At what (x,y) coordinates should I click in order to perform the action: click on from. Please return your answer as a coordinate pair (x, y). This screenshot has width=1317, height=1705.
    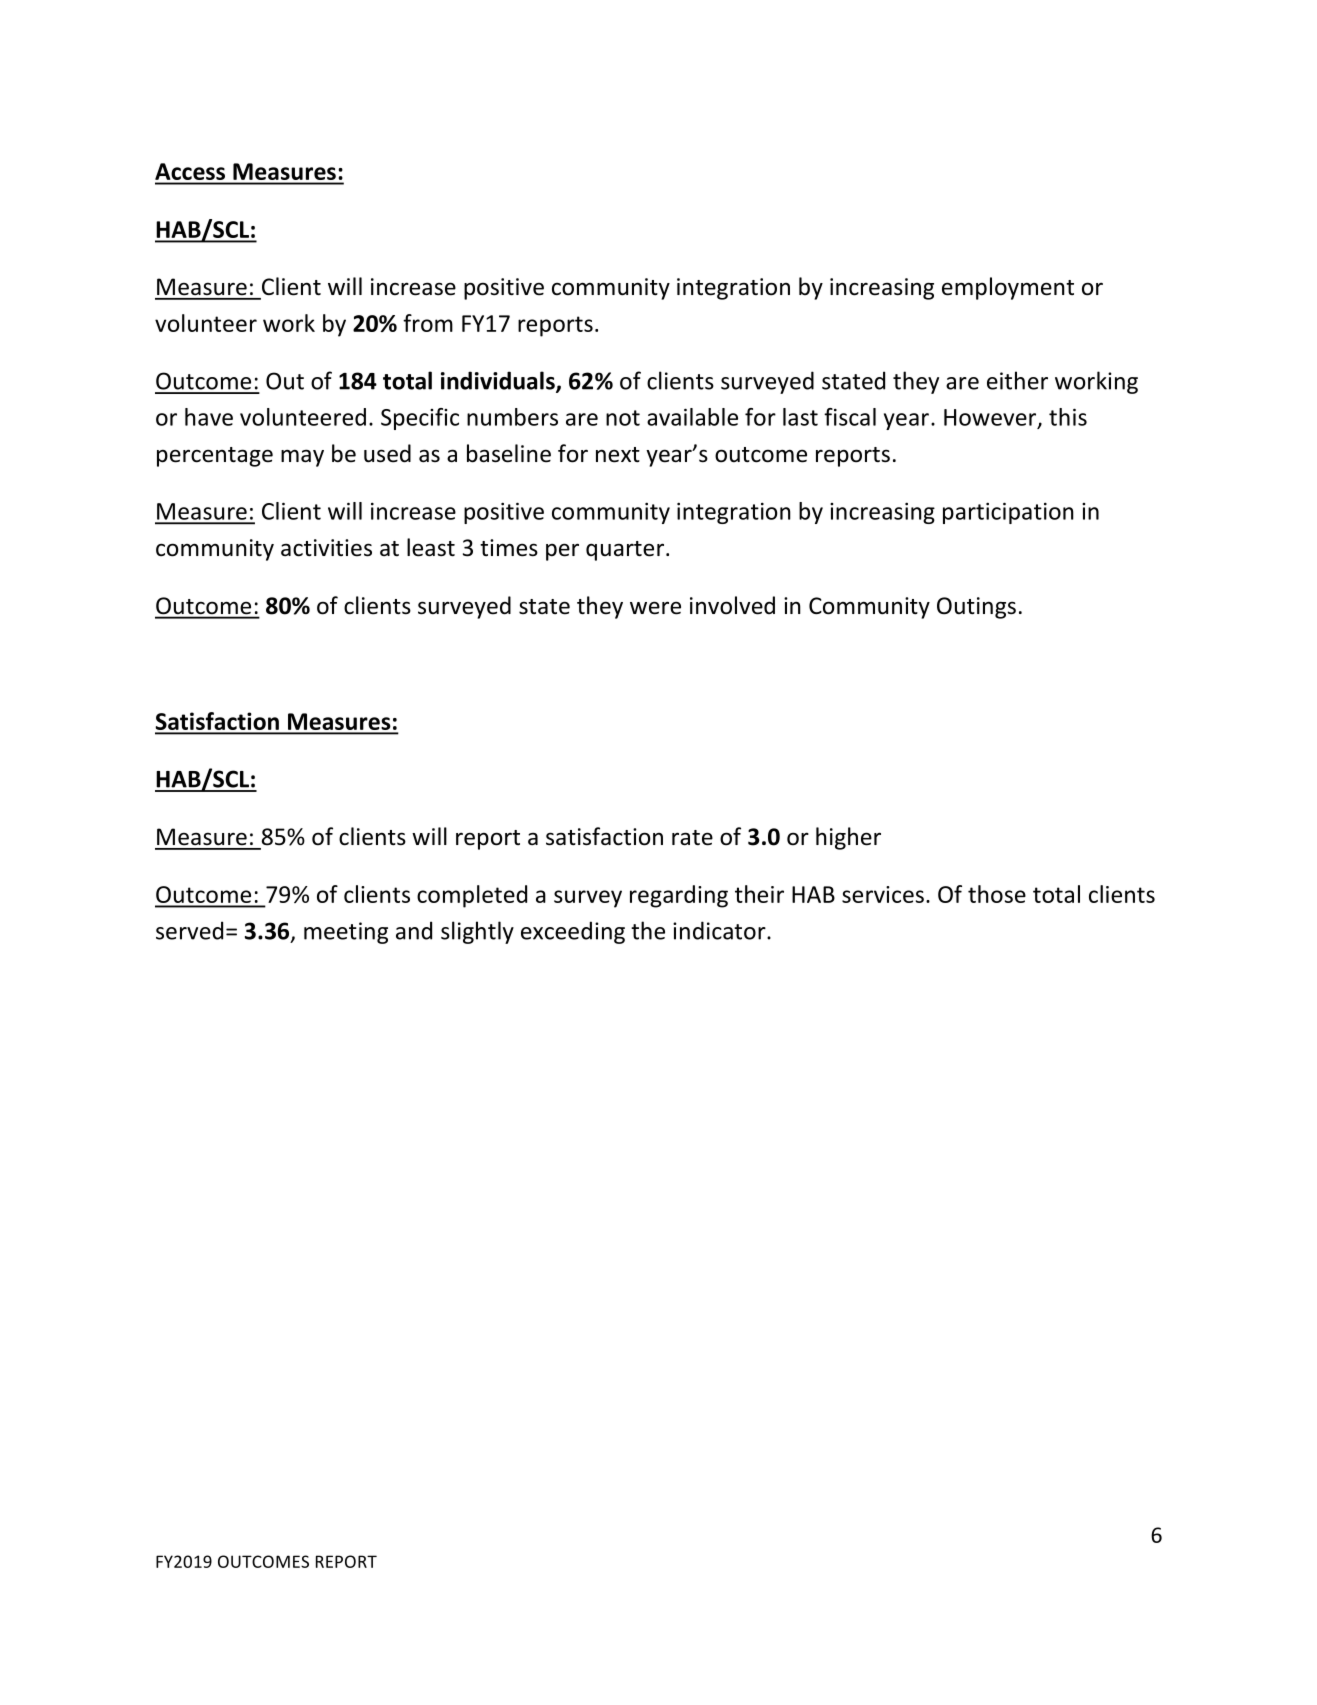
    Looking at the image, I should click on (428, 323).
